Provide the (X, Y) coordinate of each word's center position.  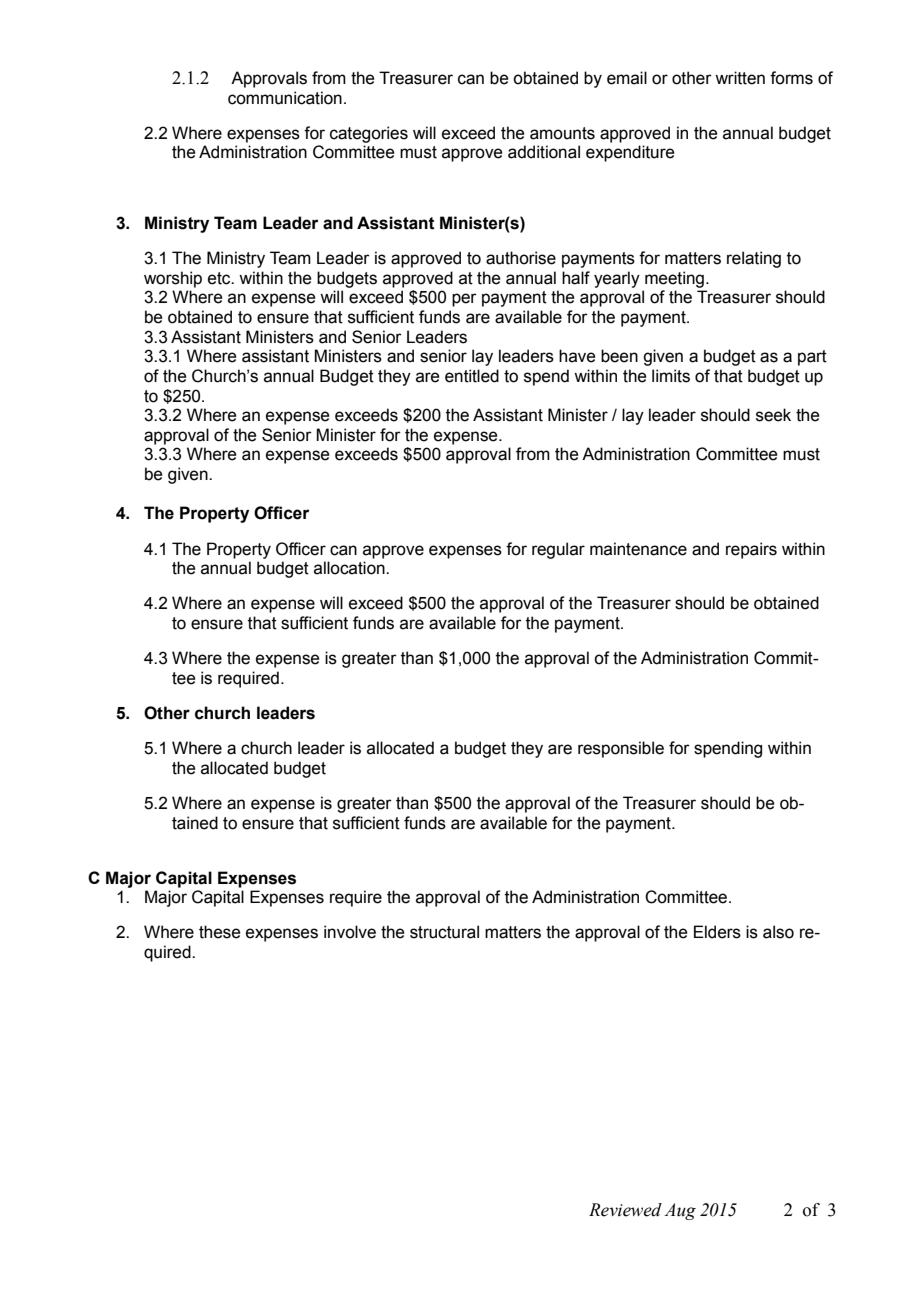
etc (220, 278)
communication (285, 98)
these (220, 932)
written (740, 78)
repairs (751, 550)
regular (558, 550)
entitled (472, 376)
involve (350, 932)
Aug (680, 1211)
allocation (350, 568)
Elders (717, 932)
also (778, 932)
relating (754, 259)
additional (544, 152)
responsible (621, 749)
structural (444, 932)
